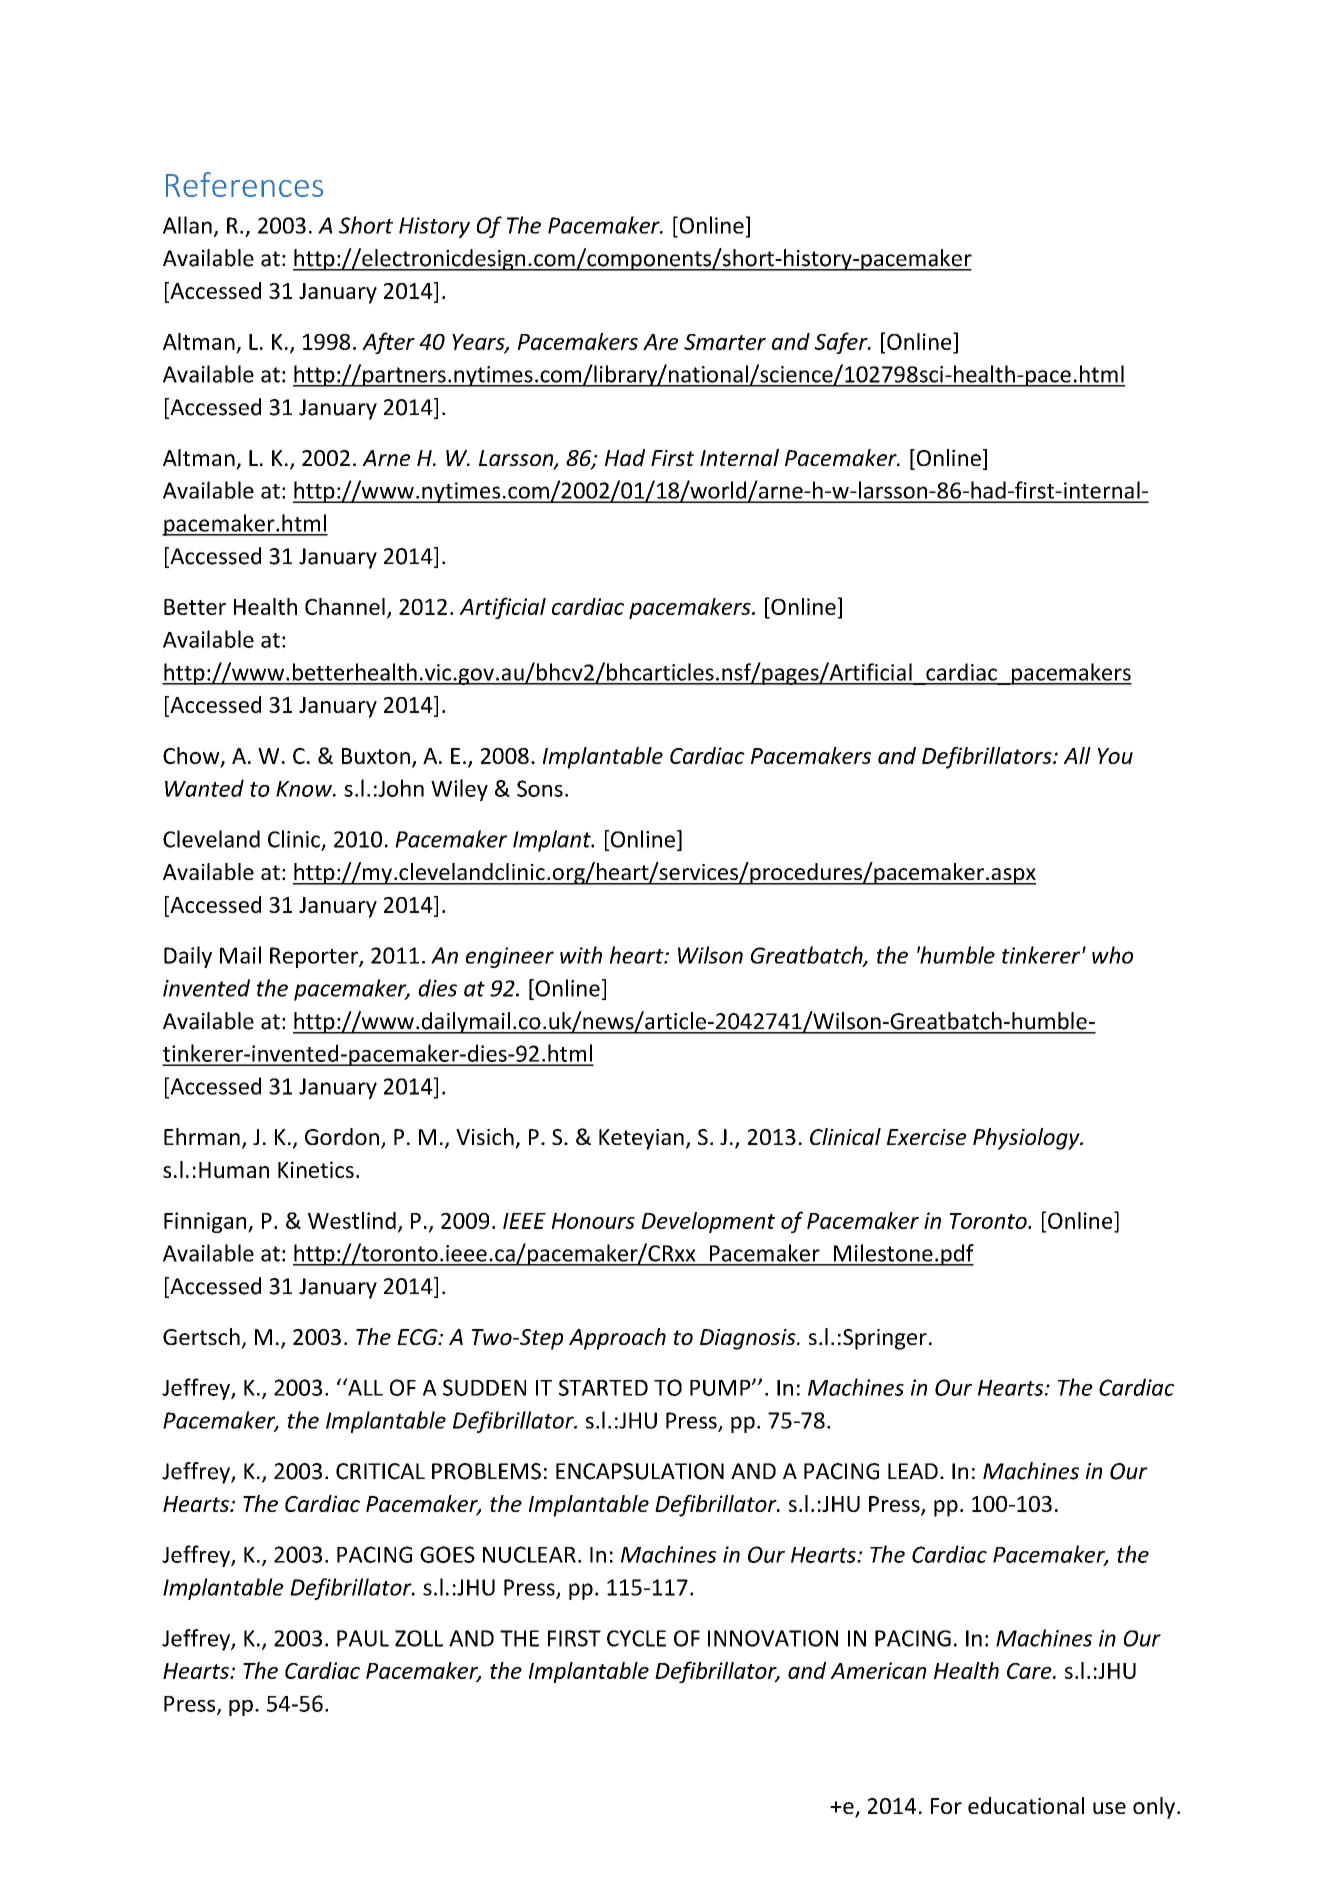  What do you see at coordinates (725, 342) in the image?
I see `Smarter` at bounding box center [725, 342].
